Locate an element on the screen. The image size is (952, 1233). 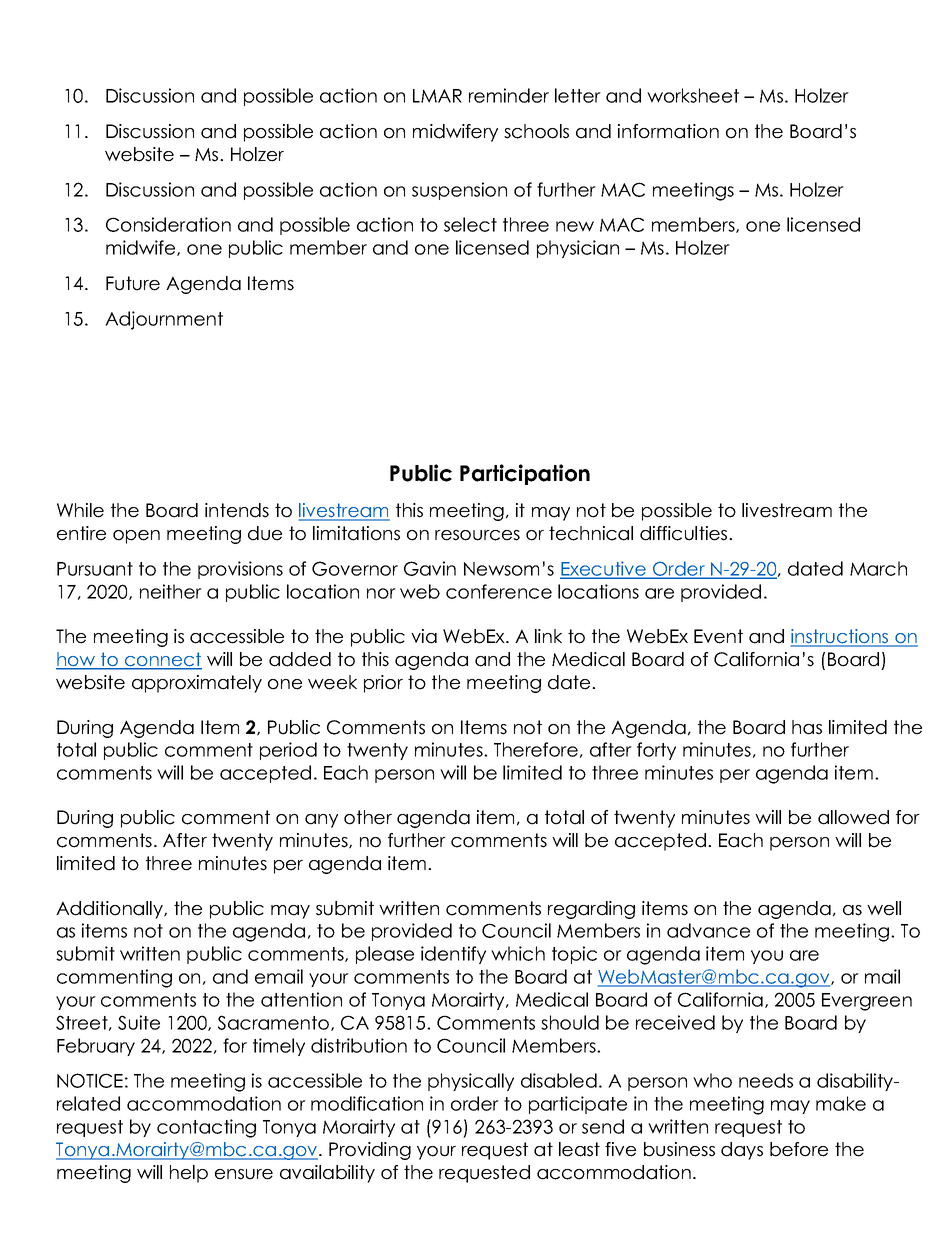
Participation is located at coordinates (525, 474).
